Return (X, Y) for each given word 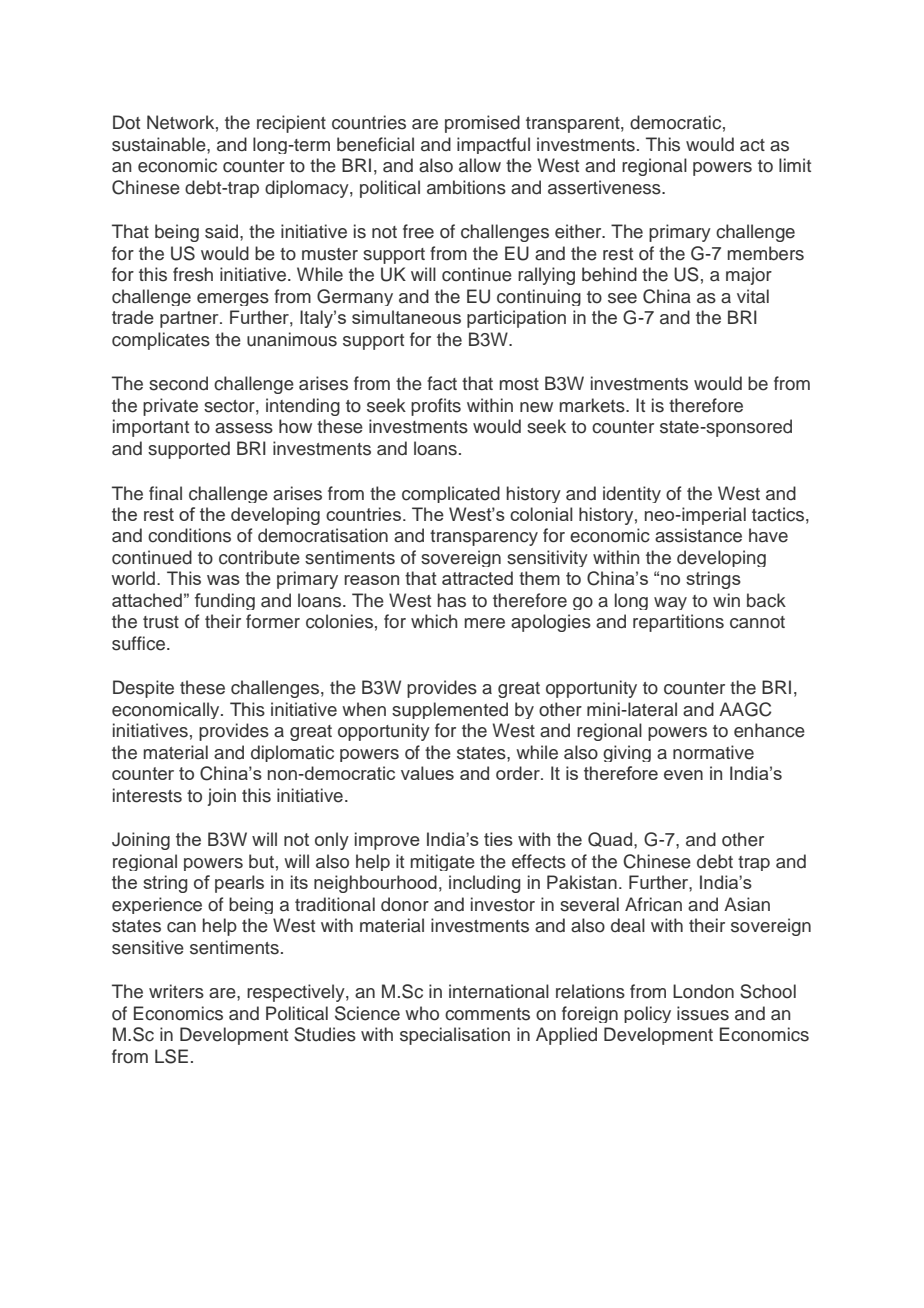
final (165, 493)
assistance (698, 535)
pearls (239, 884)
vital (753, 296)
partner (190, 319)
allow (480, 165)
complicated (451, 494)
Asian (747, 904)
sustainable (160, 144)
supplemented (450, 710)
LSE (171, 1056)
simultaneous (406, 317)
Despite (143, 689)
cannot (757, 622)
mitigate (443, 862)
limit (795, 165)
